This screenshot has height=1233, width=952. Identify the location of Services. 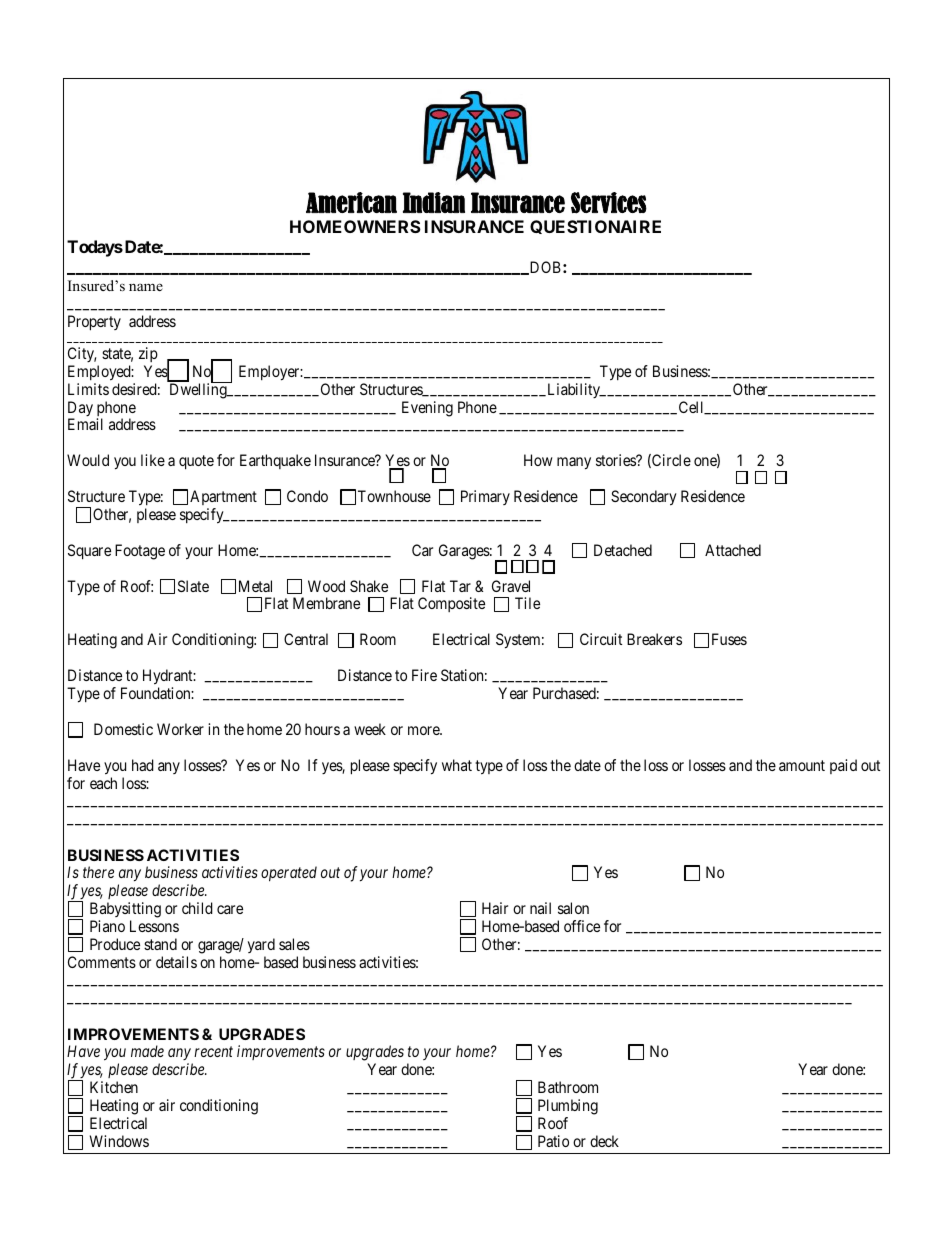
(609, 203).
